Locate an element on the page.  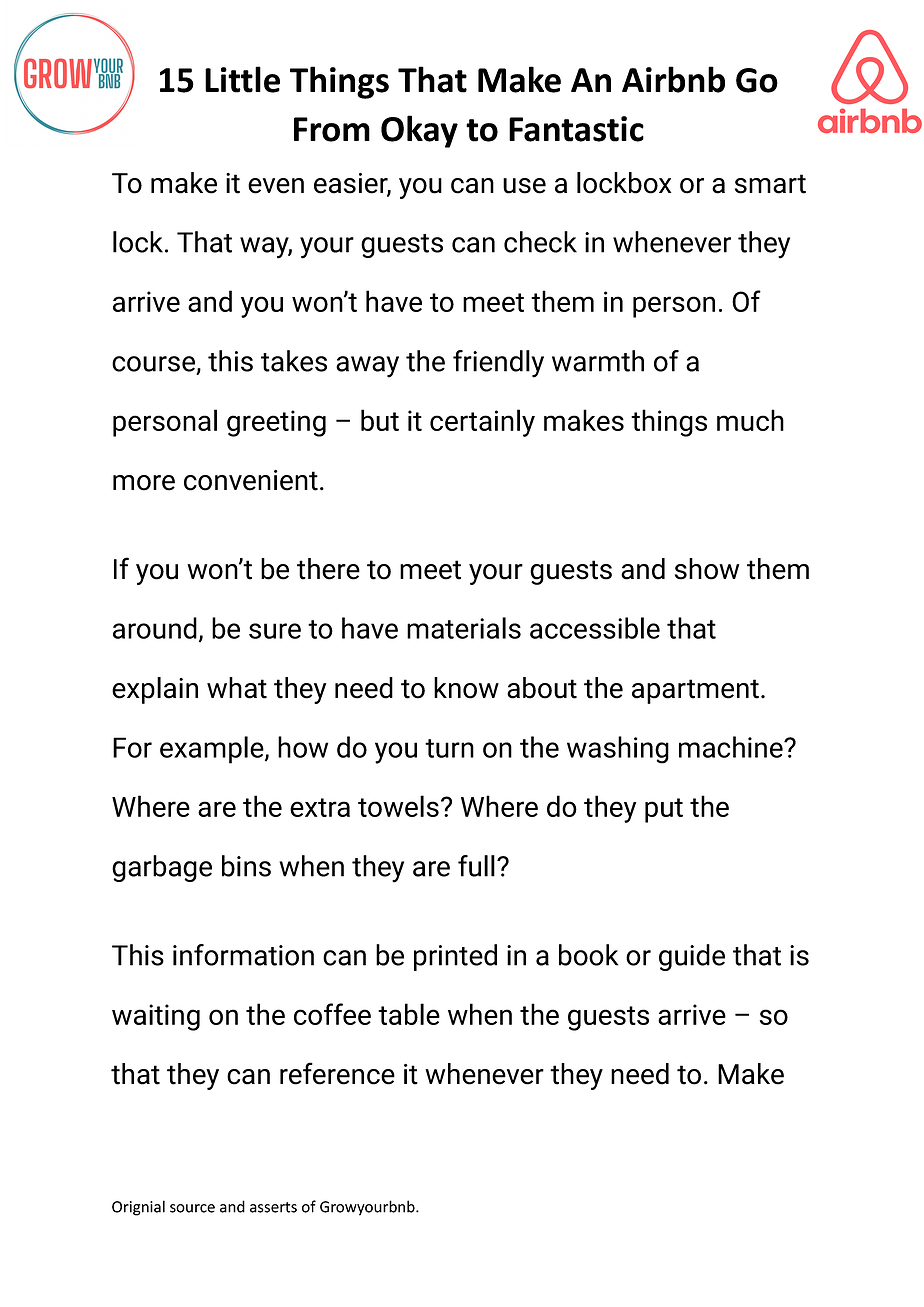
much is located at coordinates (750, 420).
